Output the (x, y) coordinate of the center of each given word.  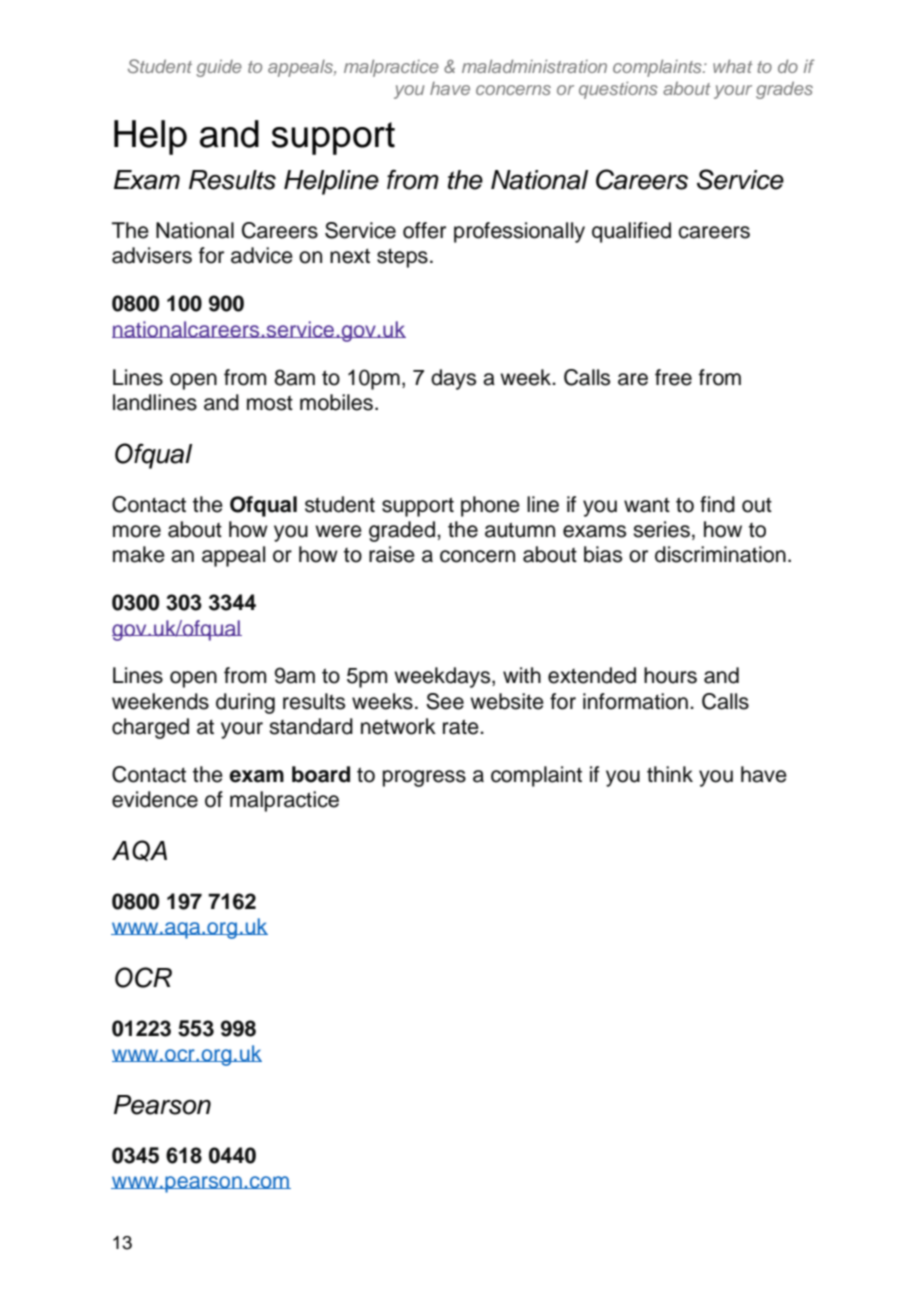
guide (219, 68)
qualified (631, 232)
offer (424, 230)
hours (670, 675)
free (673, 377)
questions (618, 90)
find (717, 504)
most (270, 403)
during (245, 703)
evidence (155, 799)
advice (262, 255)
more (137, 531)
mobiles (336, 402)
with (522, 675)
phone (490, 506)
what (733, 66)
